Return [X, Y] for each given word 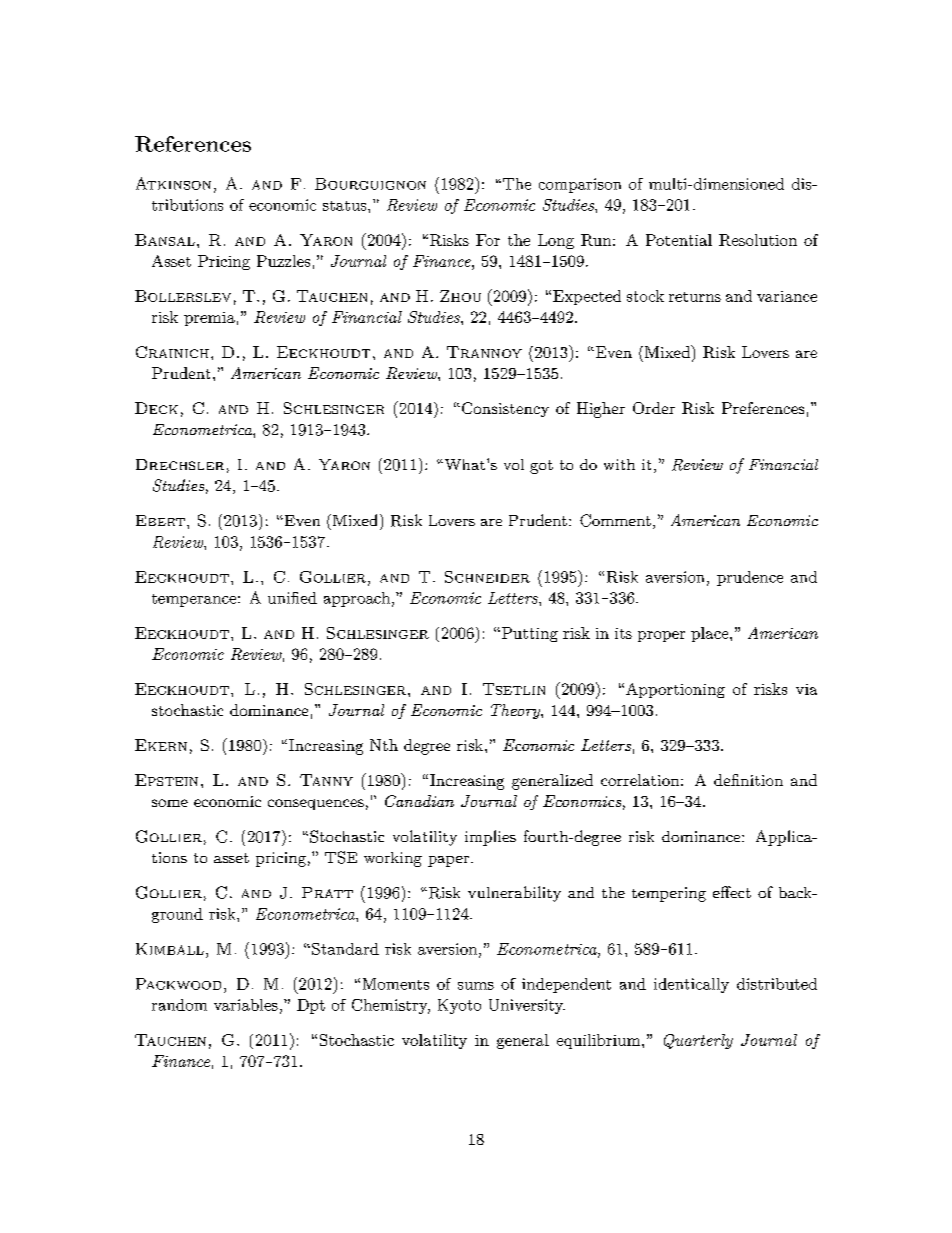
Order [654, 408]
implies [490, 838]
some [170, 803]
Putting [528, 634]
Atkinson [173, 183]
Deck [156, 408]
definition [748, 780]
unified [292, 598]
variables [246, 1005]
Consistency [505, 409]
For [488, 240]
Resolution [758, 240]
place [709, 634]
